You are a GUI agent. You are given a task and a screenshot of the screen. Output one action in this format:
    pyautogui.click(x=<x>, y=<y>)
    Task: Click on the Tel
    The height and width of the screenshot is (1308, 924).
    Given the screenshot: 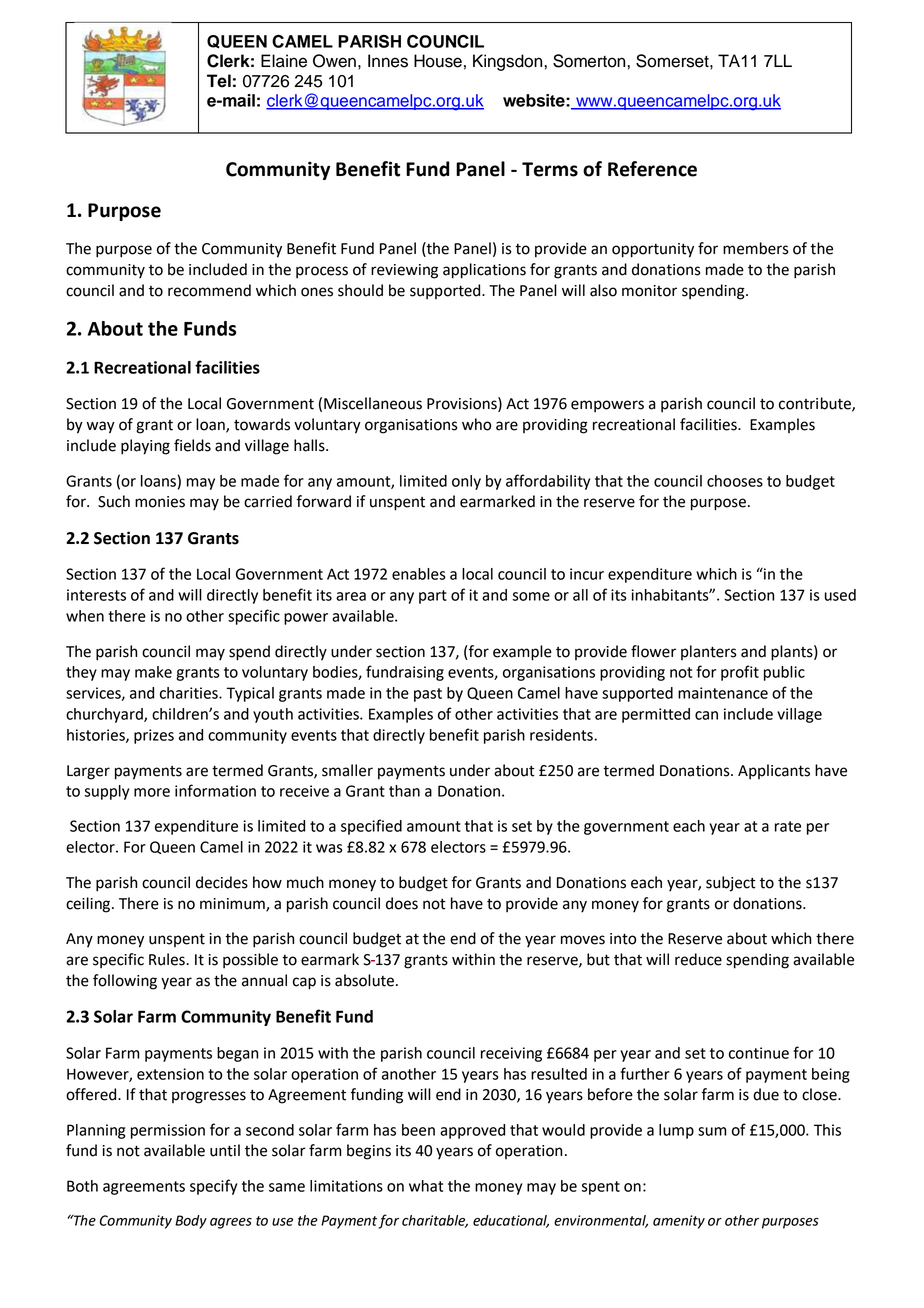 What is the action you would take?
    pyautogui.click(x=219, y=81)
